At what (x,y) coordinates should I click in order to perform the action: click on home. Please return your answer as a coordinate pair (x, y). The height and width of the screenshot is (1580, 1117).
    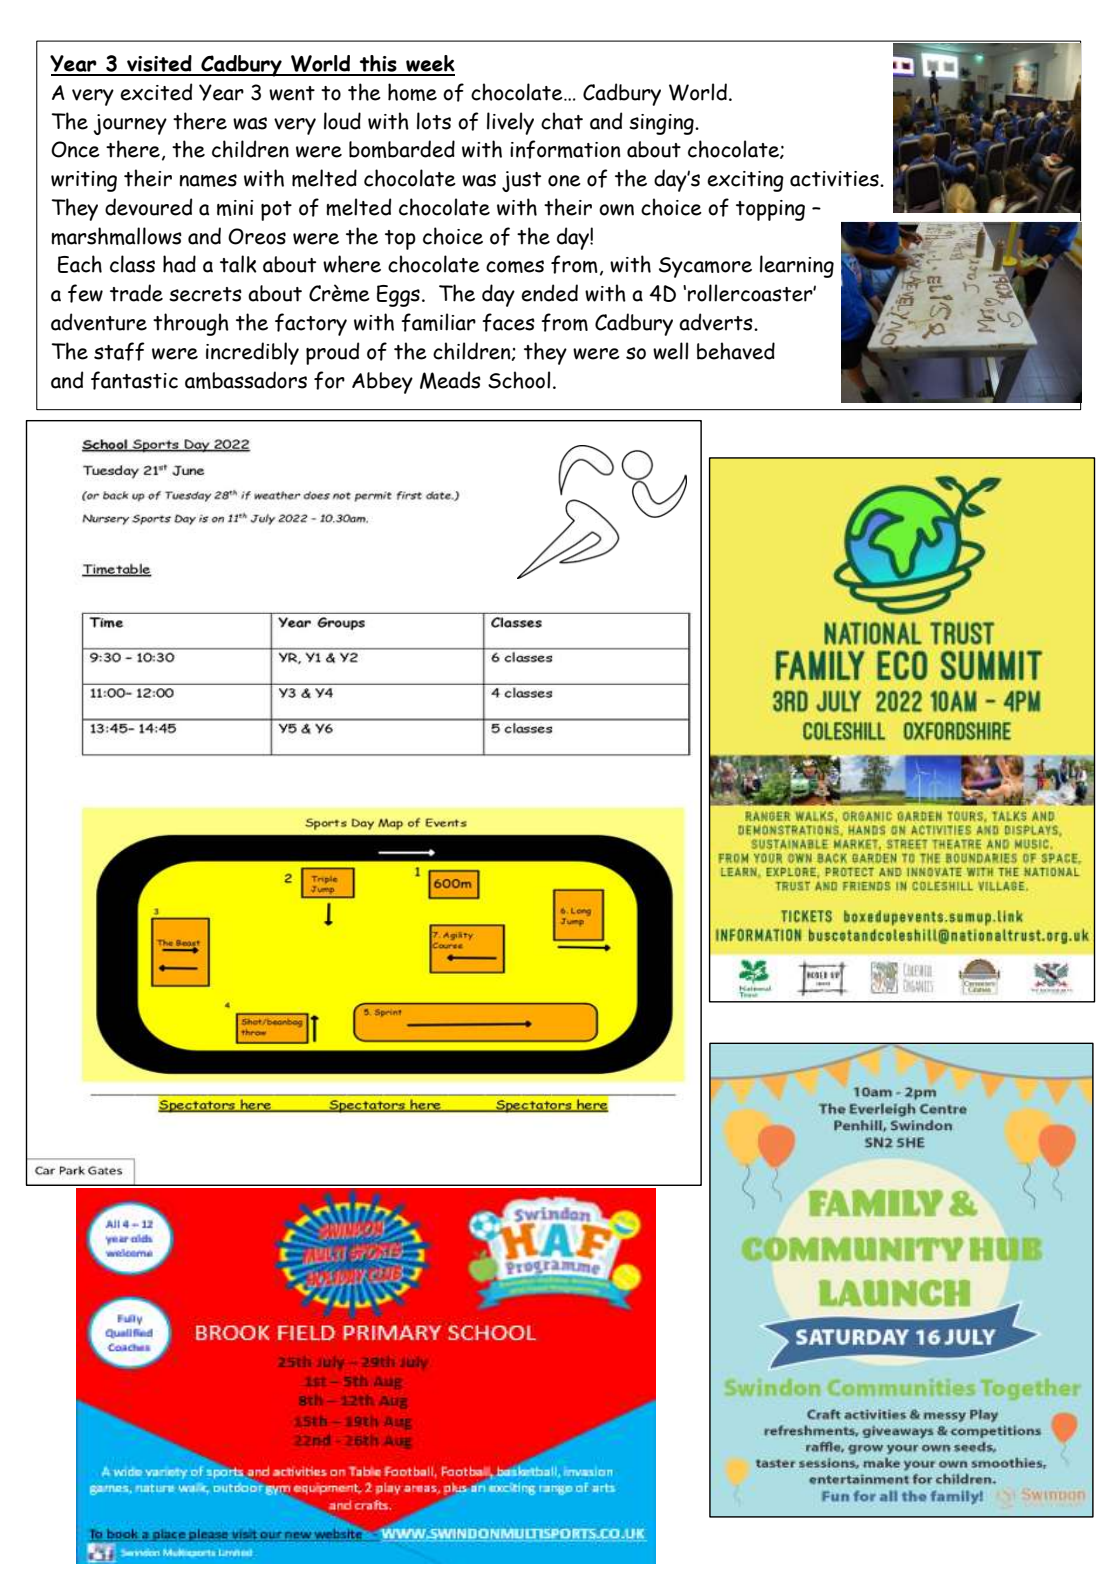
    Looking at the image, I should click on (412, 92).
